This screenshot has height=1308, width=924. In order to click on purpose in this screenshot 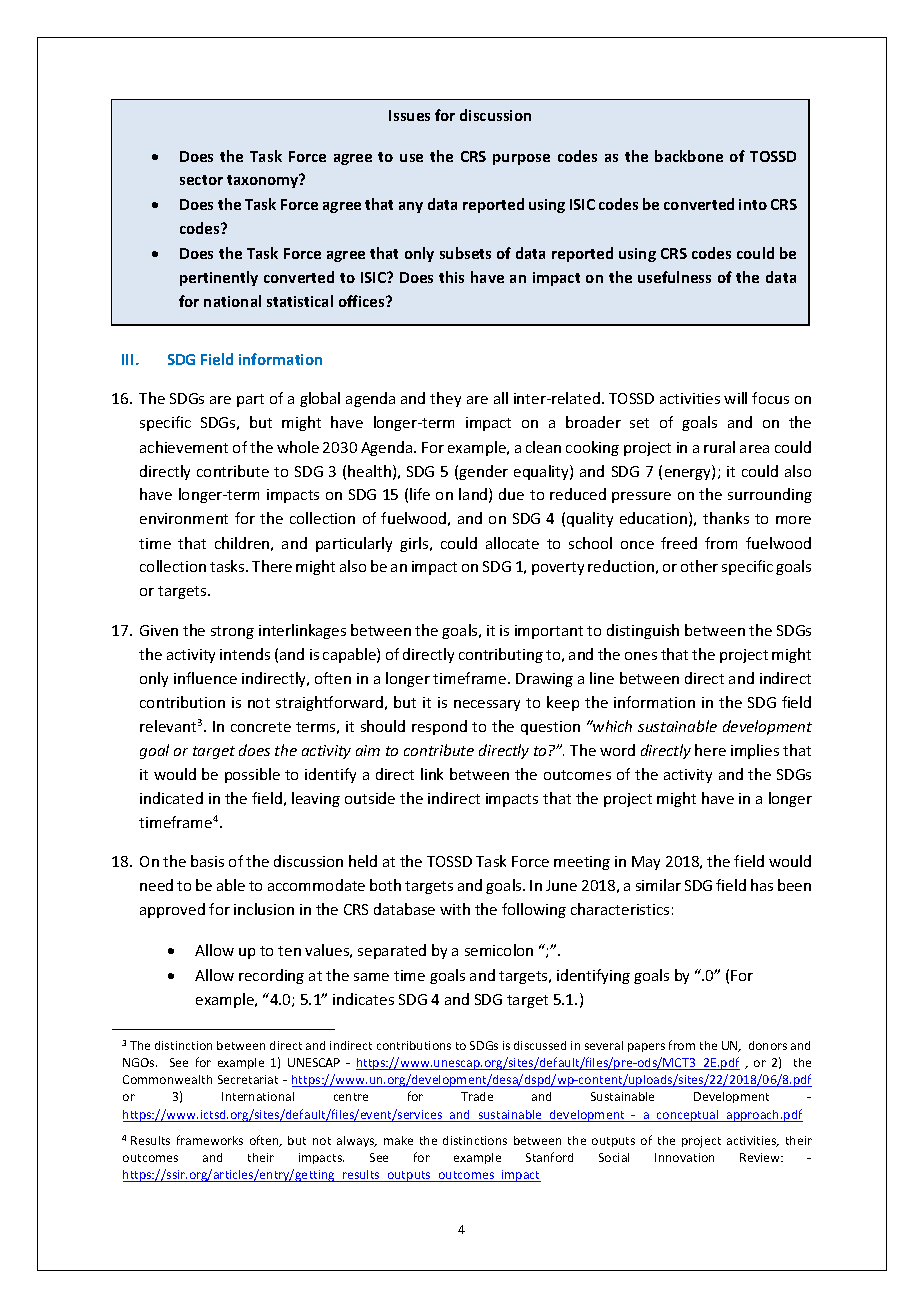, I will do `click(521, 159)`.
